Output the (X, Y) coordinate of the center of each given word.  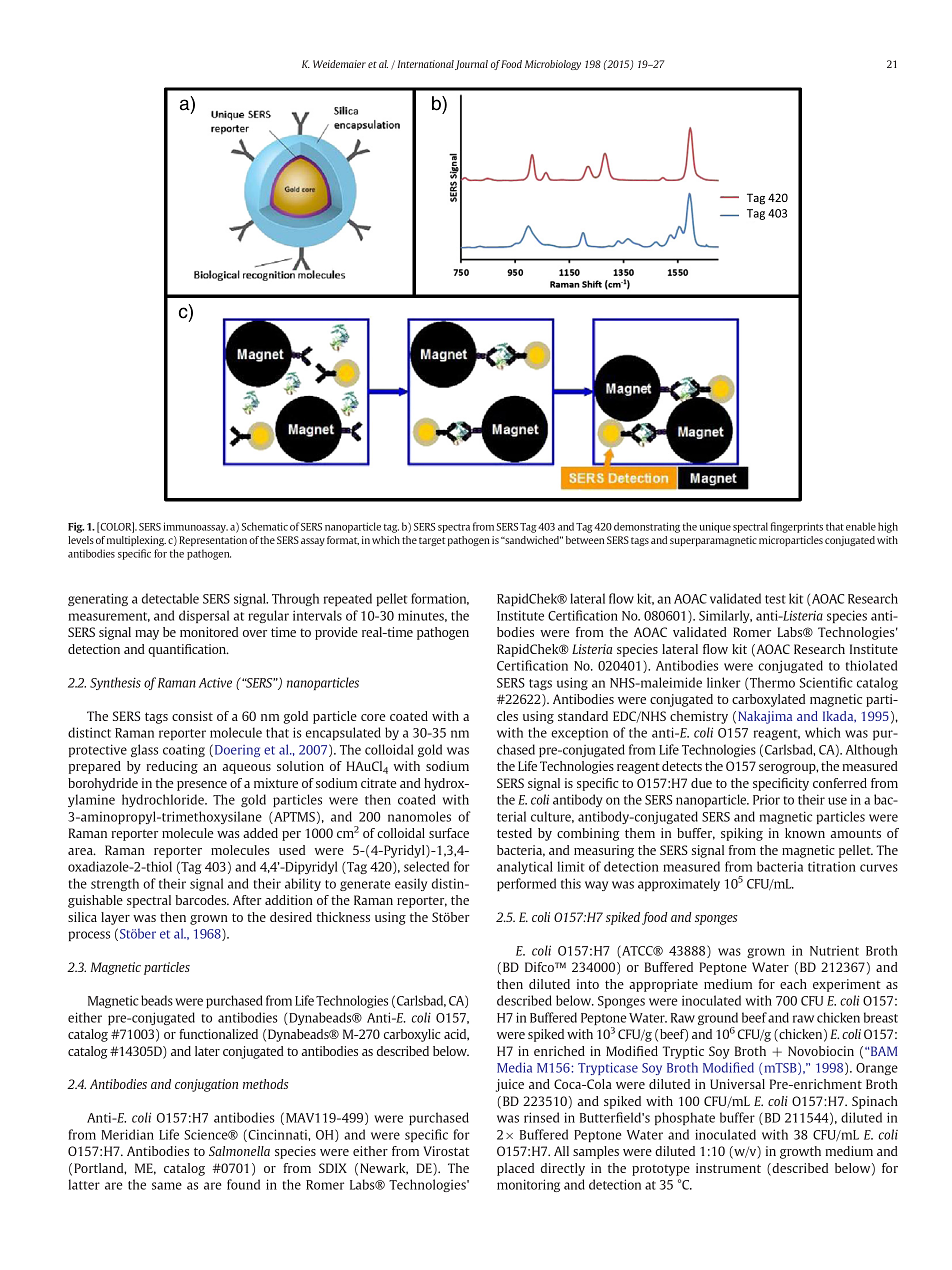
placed (515, 1169)
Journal (471, 65)
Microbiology (553, 65)
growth (800, 1152)
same (167, 1186)
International (426, 64)
